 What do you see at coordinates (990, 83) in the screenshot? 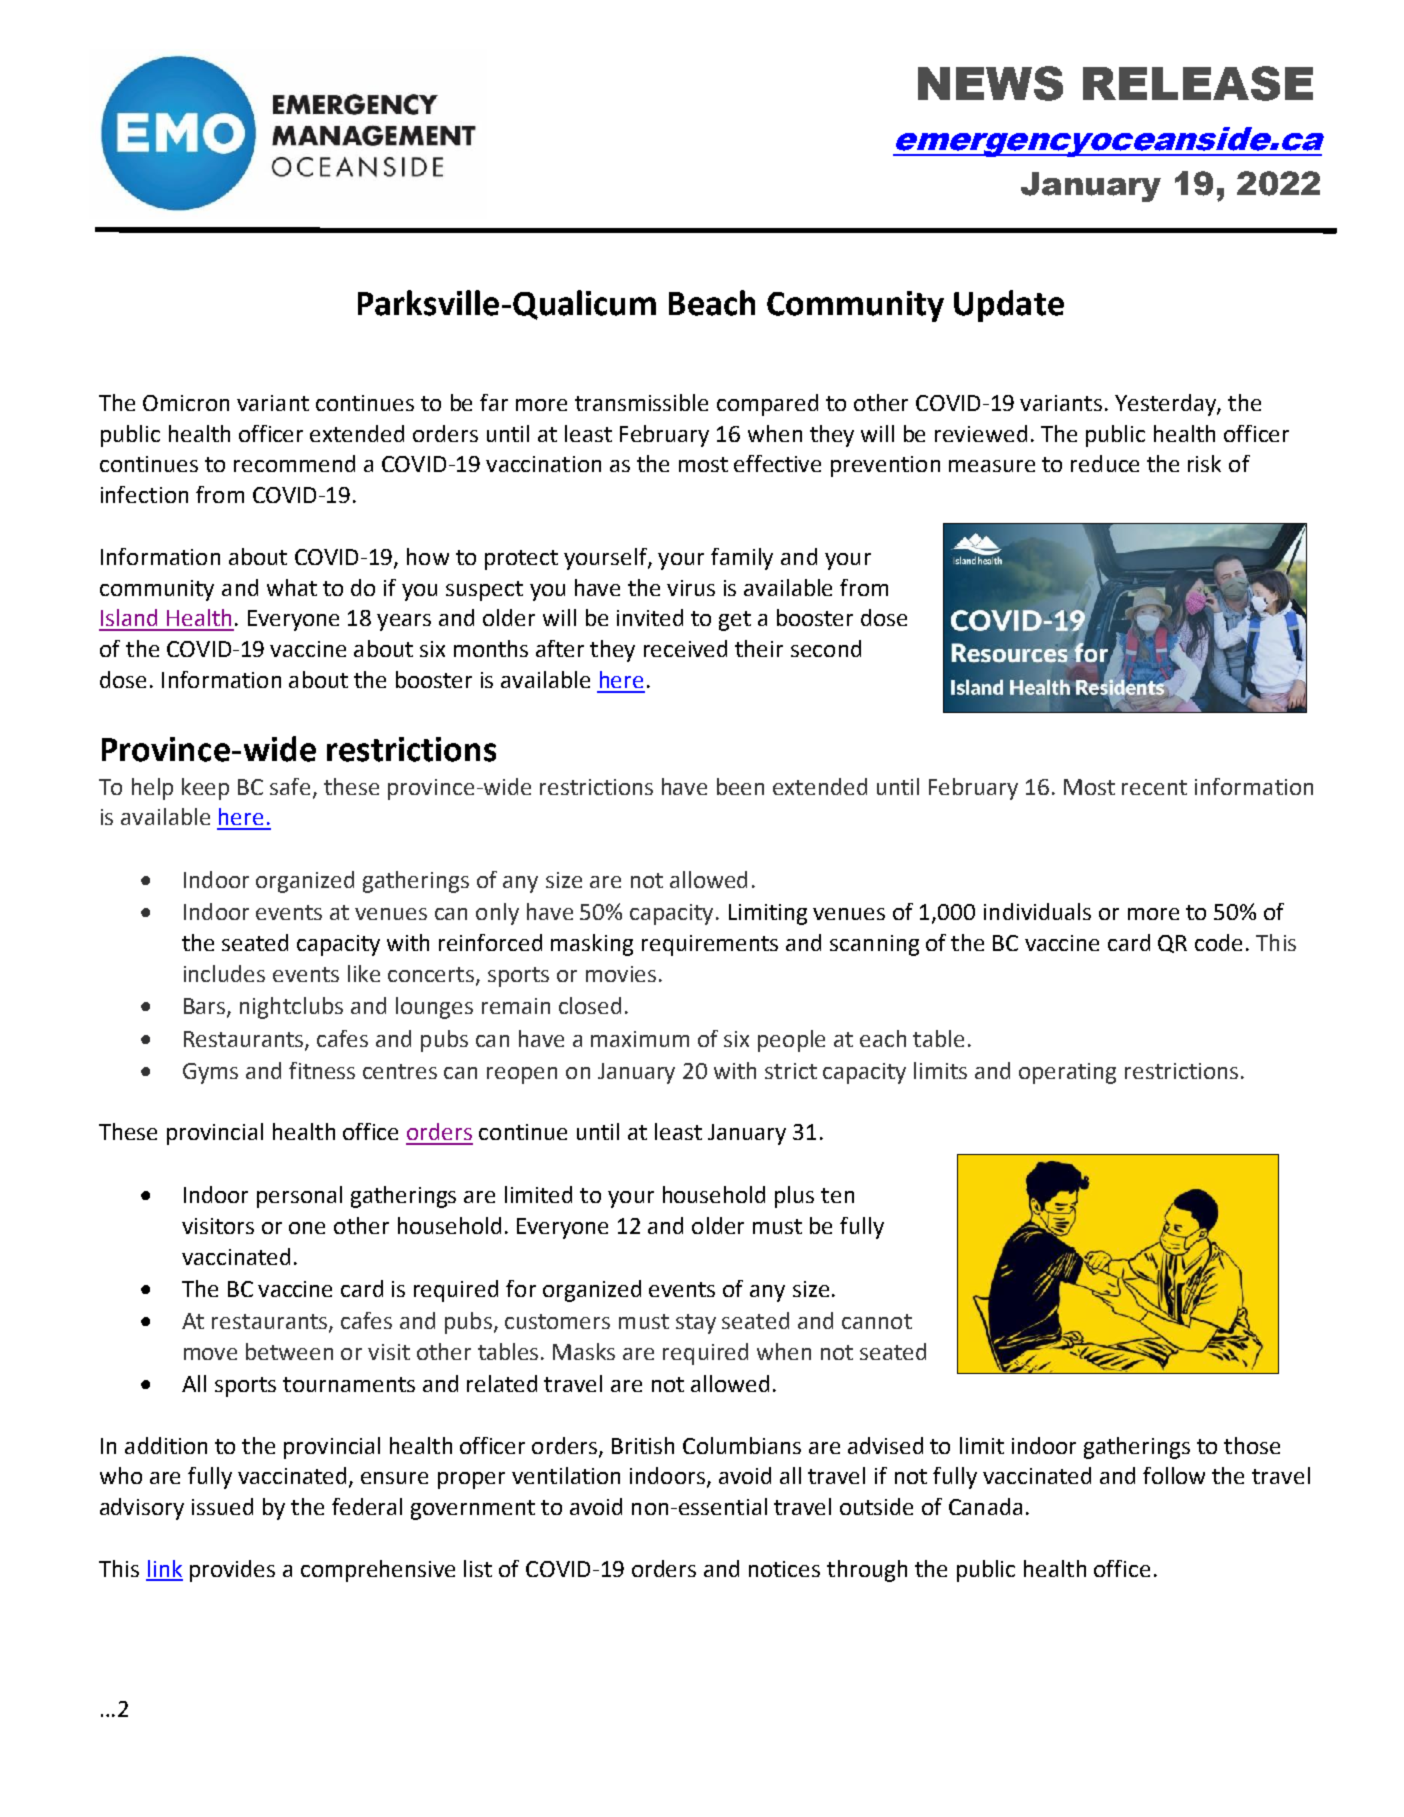
I see `NEWS` at bounding box center [990, 83].
